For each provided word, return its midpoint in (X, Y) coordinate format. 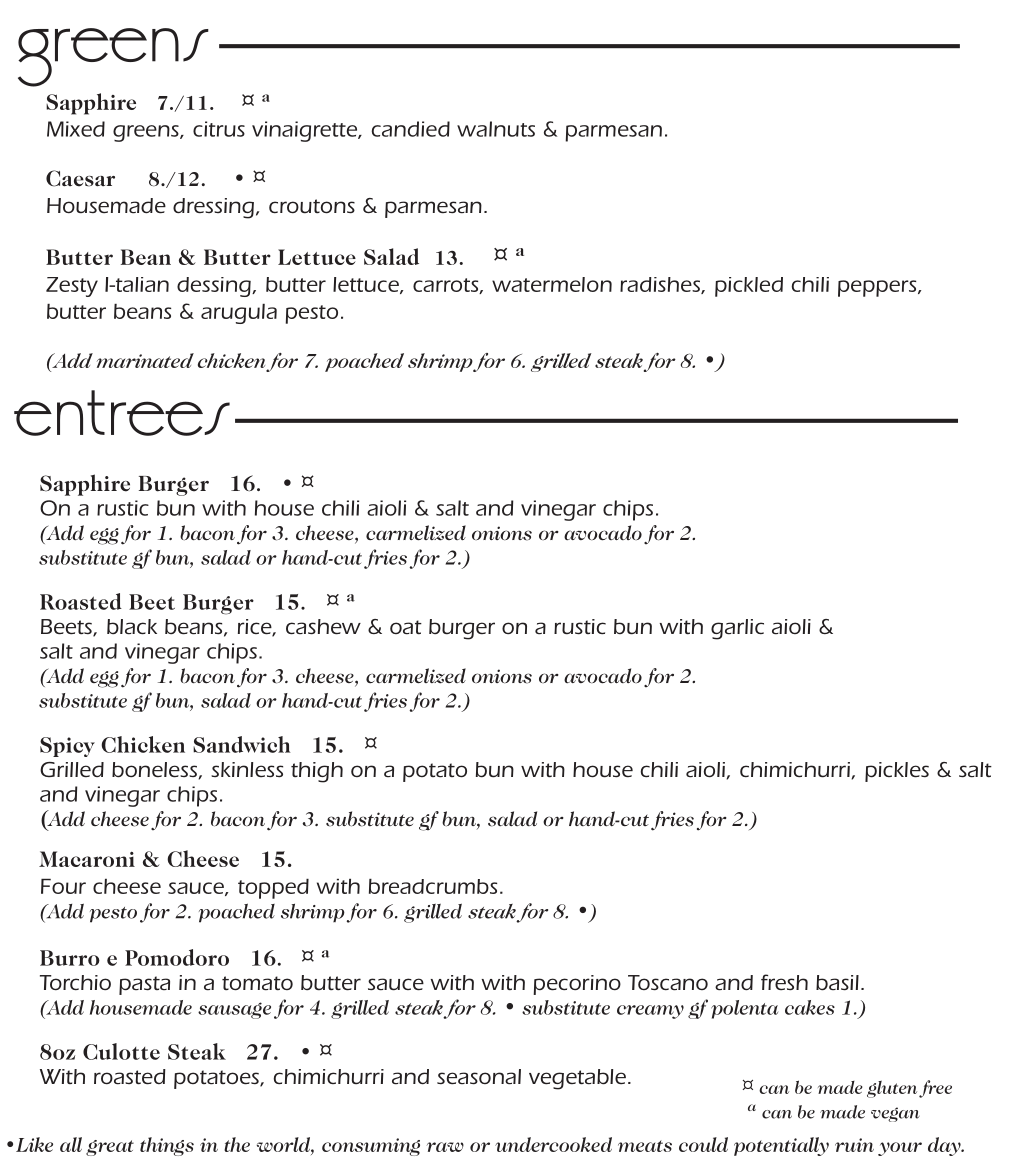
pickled (749, 287)
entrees (122, 413)
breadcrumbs (433, 886)
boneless (154, 770)
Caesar (80, 178)
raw (445, 1147)
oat (406, 627)
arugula (239, 314)
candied (411, 129)
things (167, 1146)
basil (837, 983)
